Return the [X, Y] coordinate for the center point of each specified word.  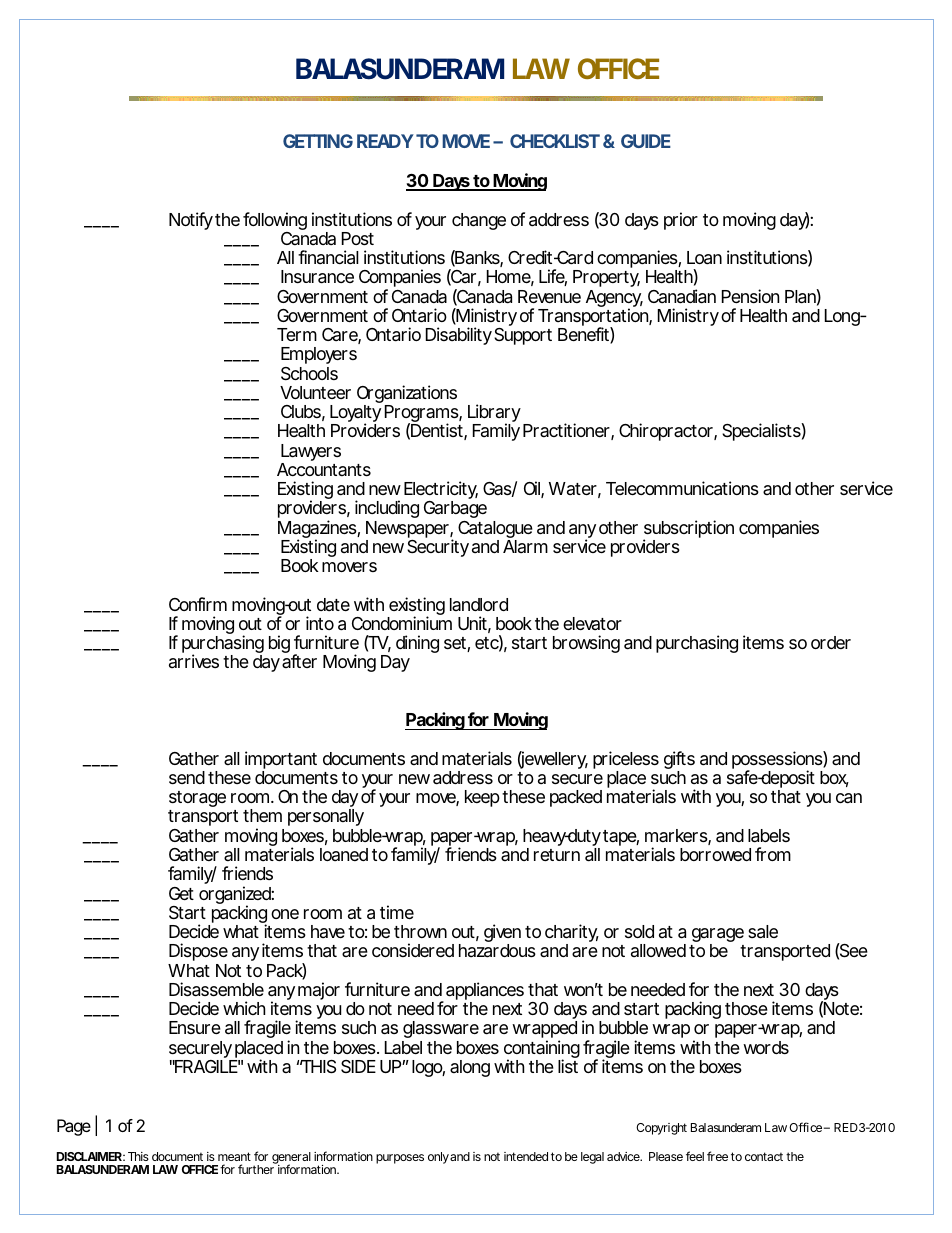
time [397, 912]
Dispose [198, 952]
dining [417, 644]
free [717, 1156]
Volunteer [315, 392]
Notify [191, 221]
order [831, 642]
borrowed [715, 854]
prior [681, 221]
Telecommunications [682, 488]
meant [234, 1156]
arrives [194, 661]
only [438, 1158]
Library [494, 414]
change [479, 221]
